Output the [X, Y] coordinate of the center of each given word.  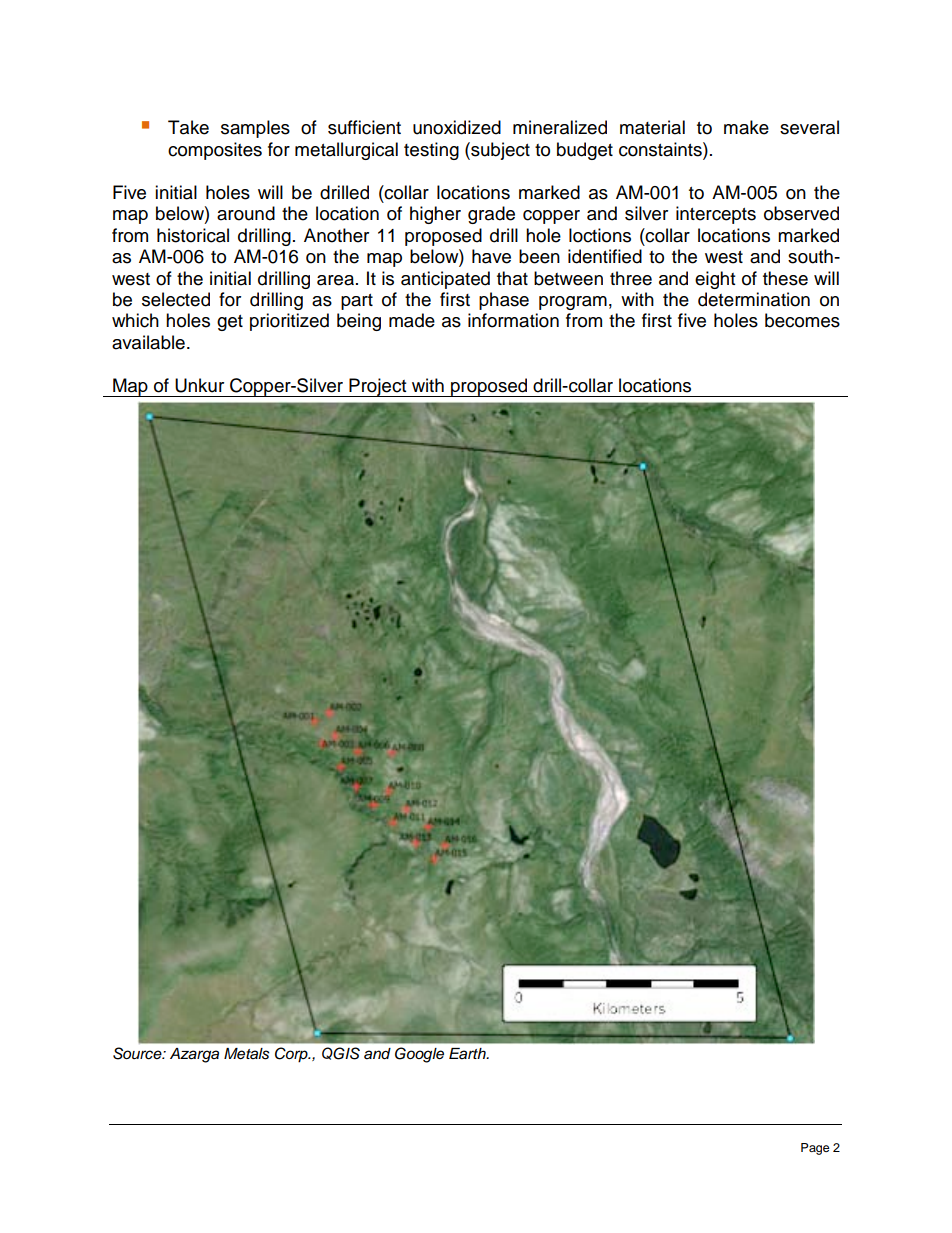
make [746, 127]
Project [378, 387]
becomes [802, 320]
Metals [246, 1054]
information [513, 320]
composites [215, 151]
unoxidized [457, 127]
